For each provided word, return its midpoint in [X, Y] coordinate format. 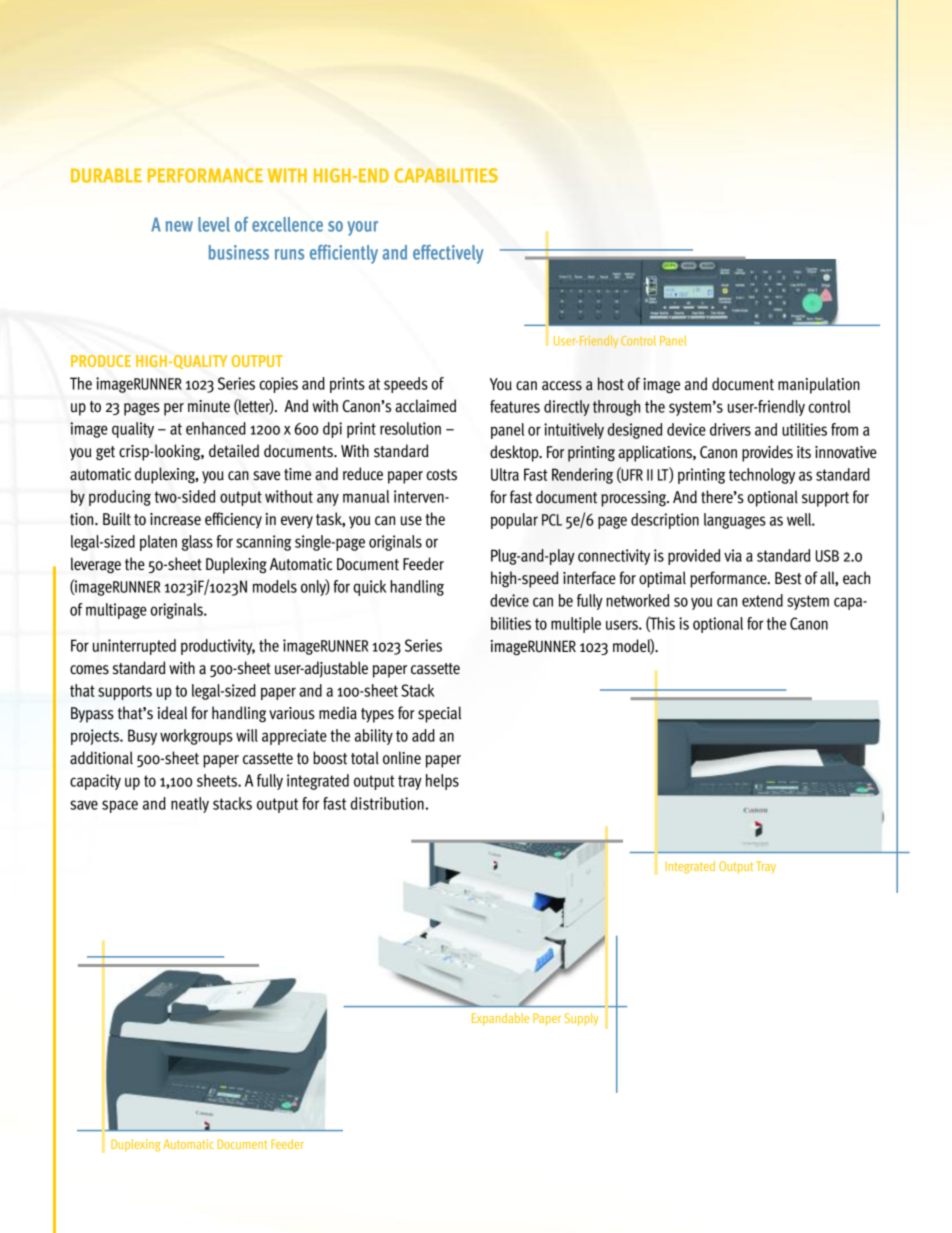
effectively [448, 254]
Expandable [500, 1019]
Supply [581, 1019]
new [179, 226]
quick [370, 588]
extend [762, 600]
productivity [218, 647]
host [611, 384]
